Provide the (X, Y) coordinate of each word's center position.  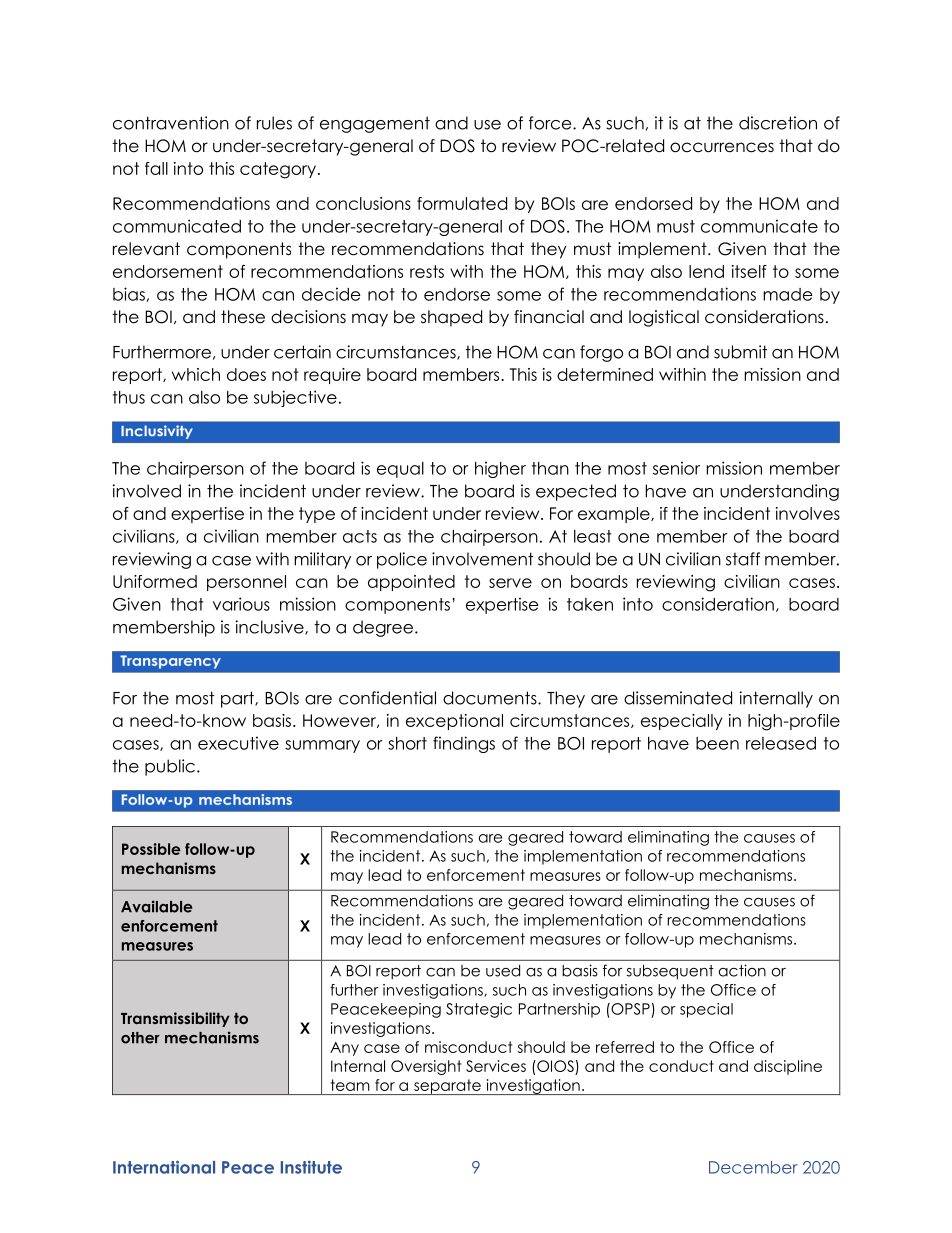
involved (147, 491)
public (170, 767)
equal (400, 470)
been (717, 743)
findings (464, 744)
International (164, 1167)
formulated (462, 203)
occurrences (722, 147)
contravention (171, 123)
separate (447, 1087)
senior (676, 468)
